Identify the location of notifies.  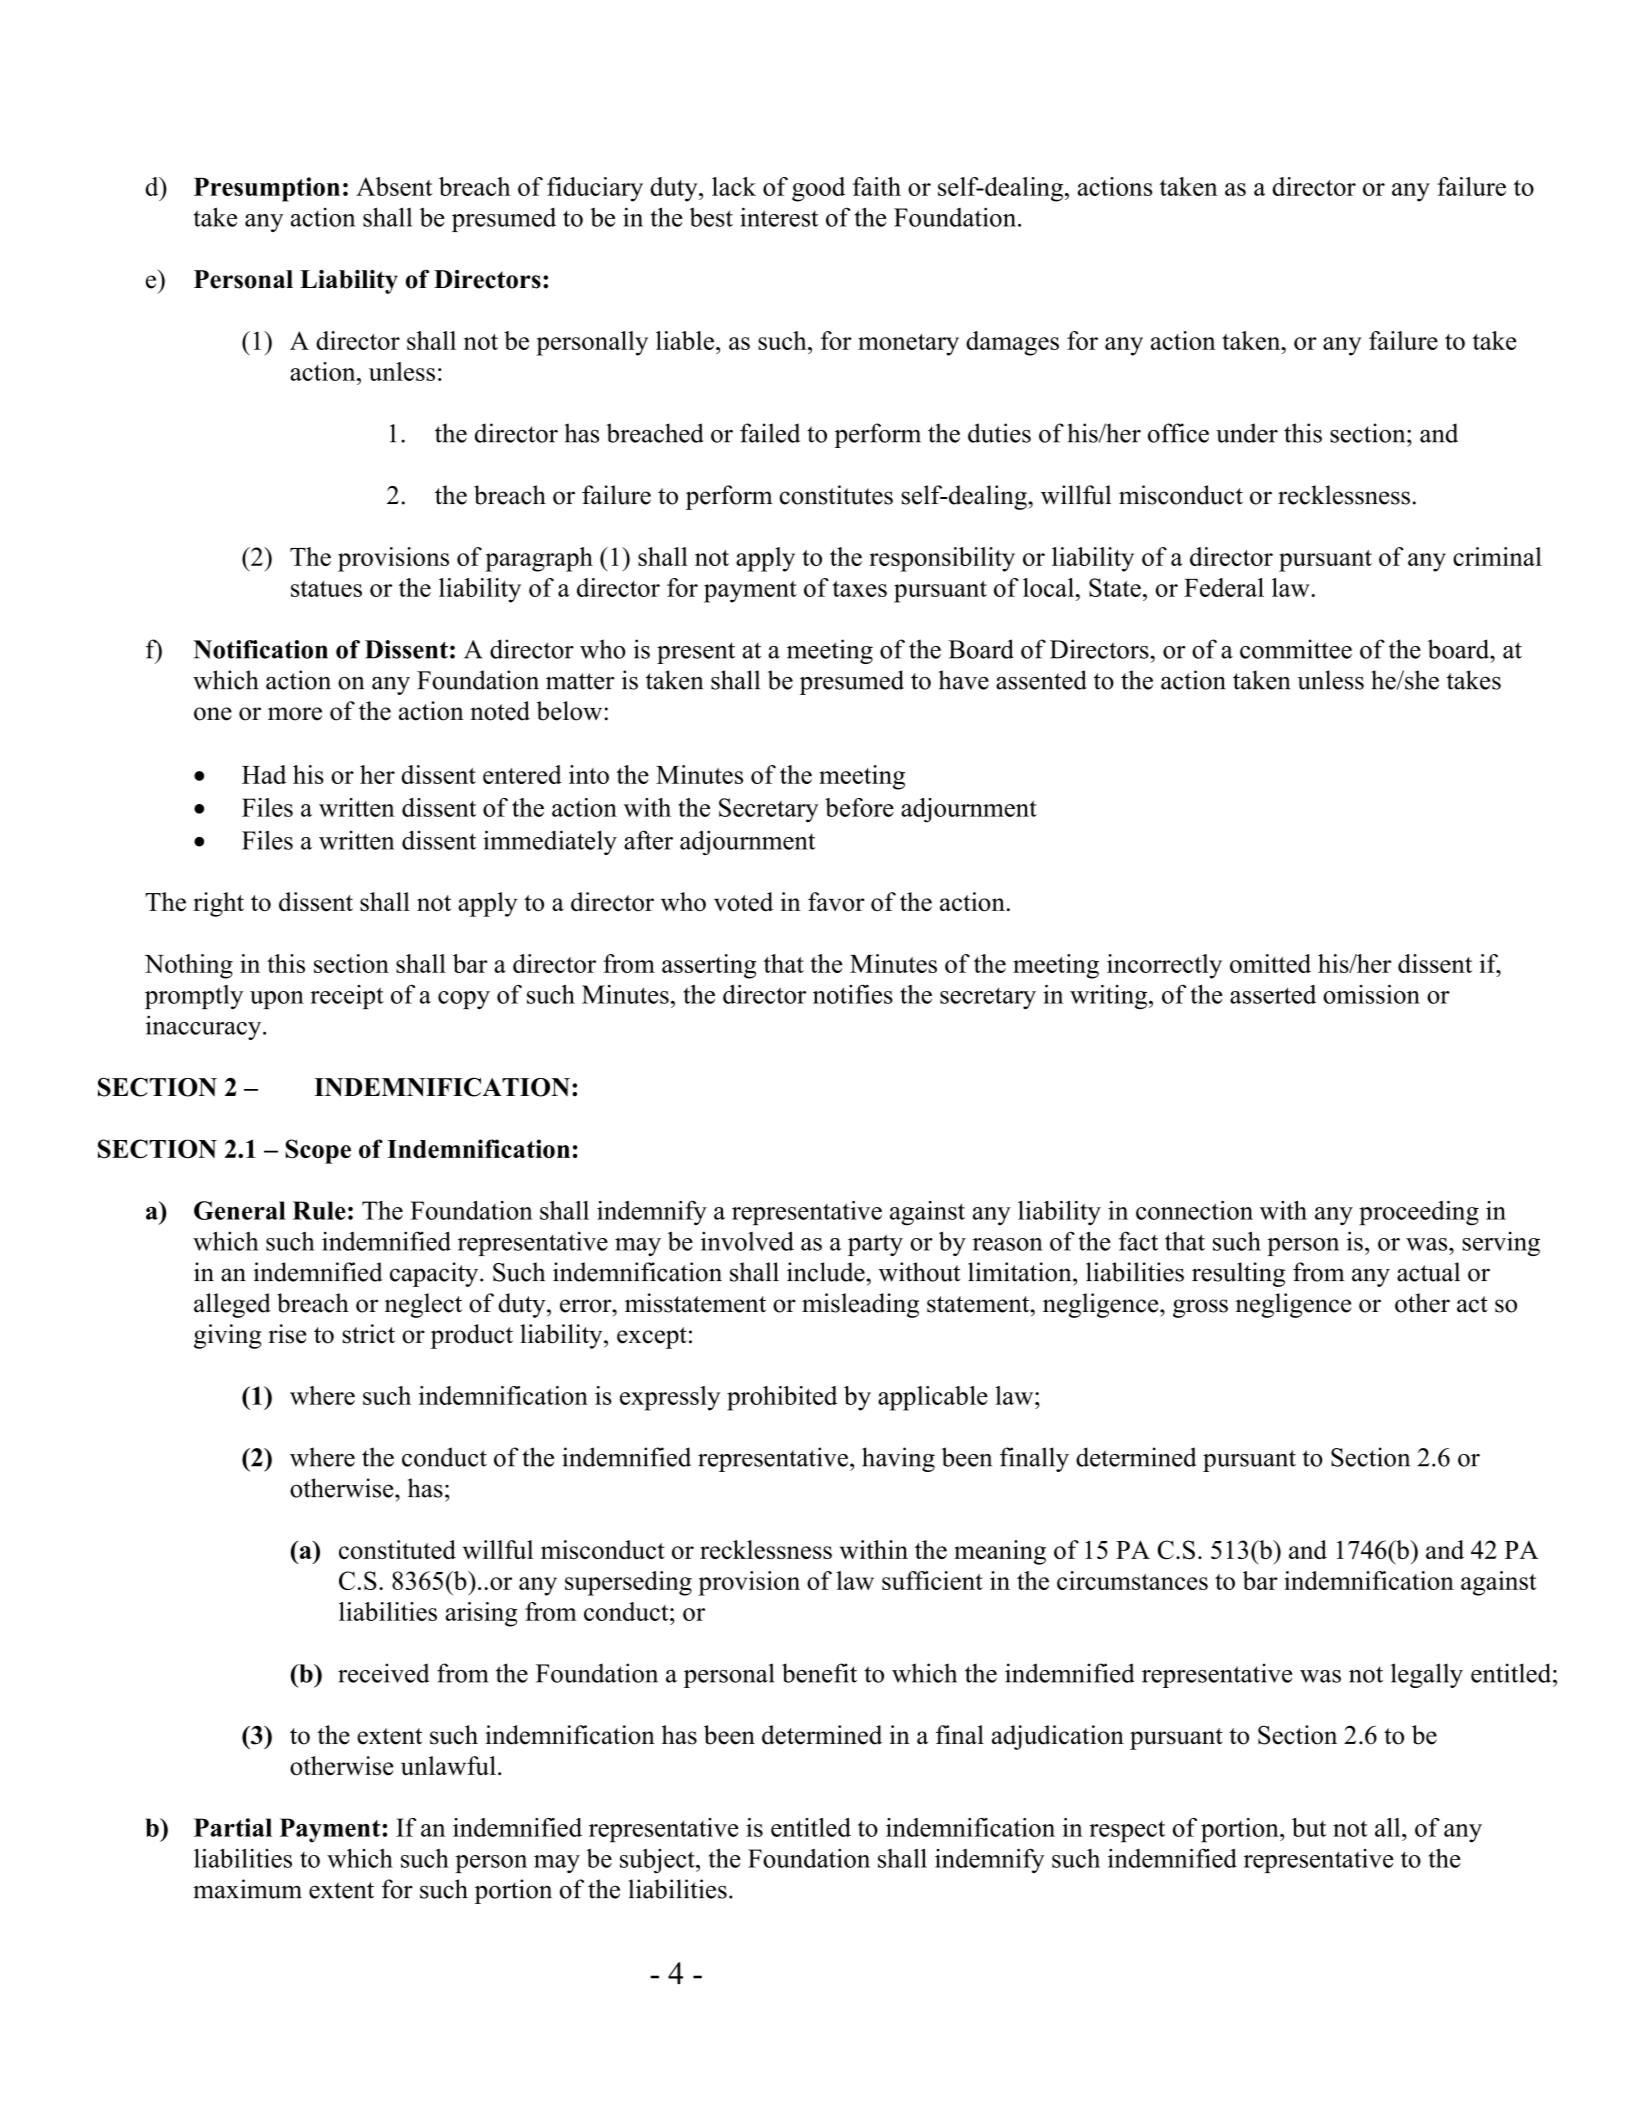
(853, 994).
